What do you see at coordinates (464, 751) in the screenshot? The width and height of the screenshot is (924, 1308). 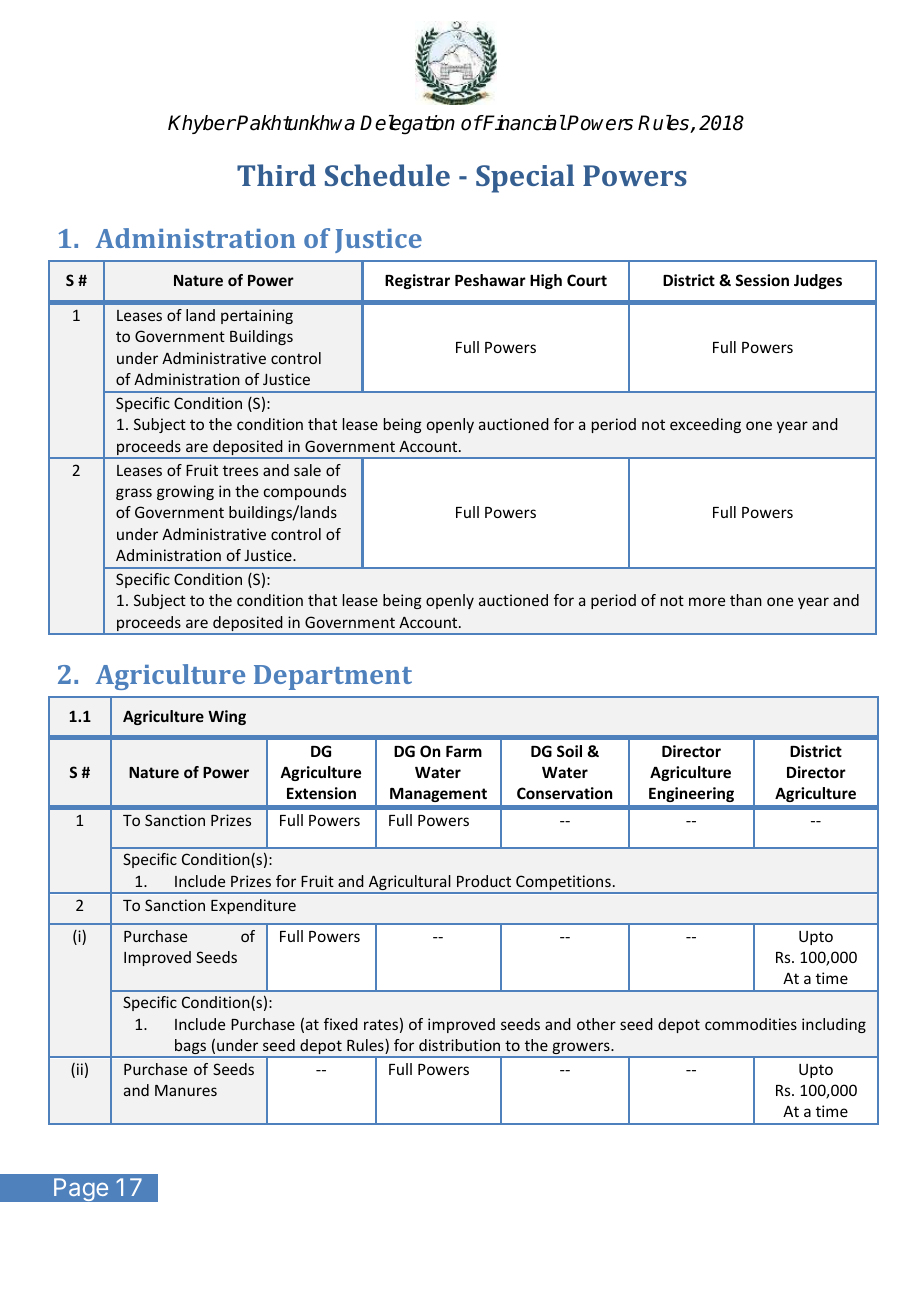 I see `Farm` at bounding box center [464, 751].
